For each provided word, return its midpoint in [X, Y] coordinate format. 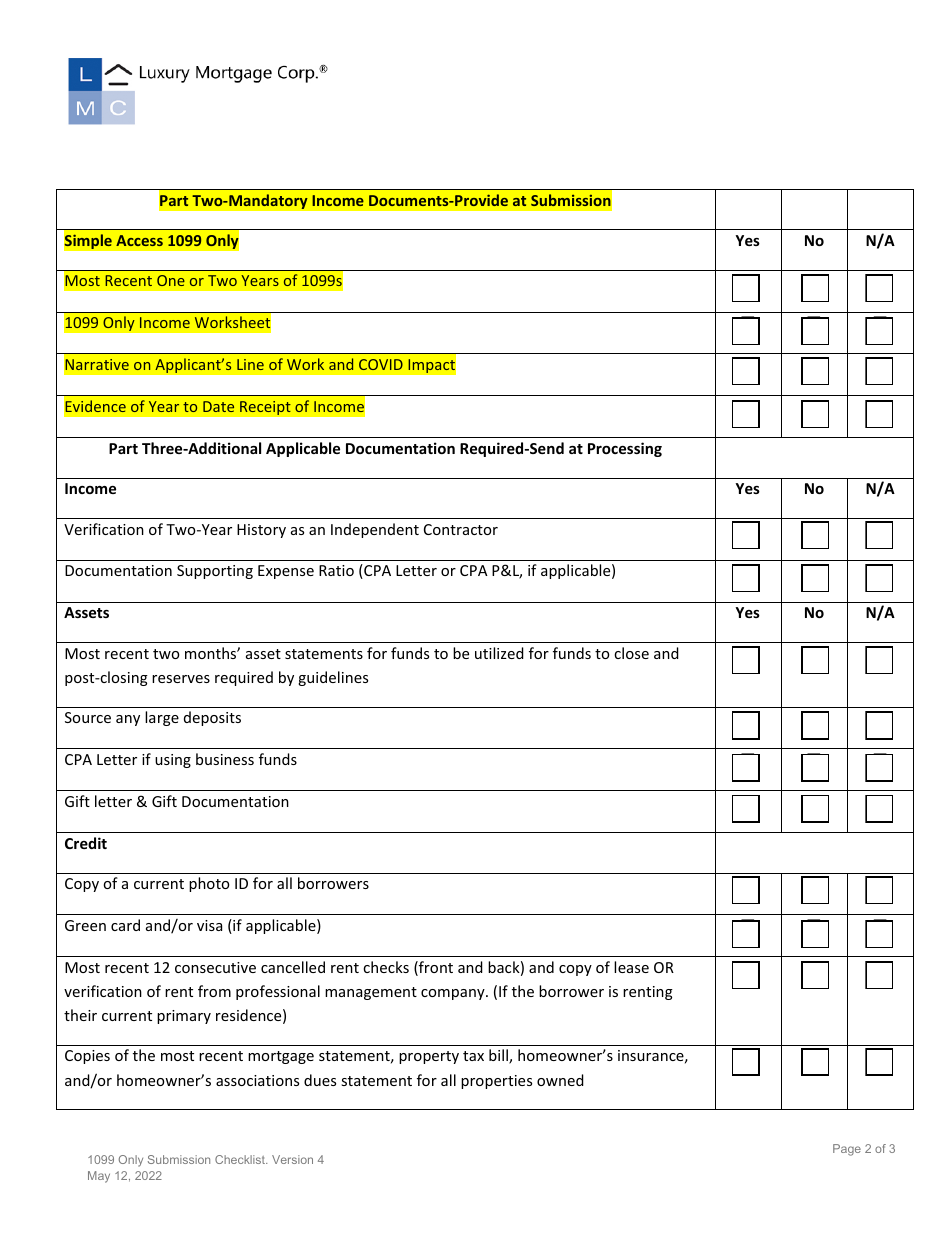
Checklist [241, 1159]
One [171, 280]
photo [209, 884]
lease [631, 967]
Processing [625, 449]
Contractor [461, 529]
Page [847, 1150]
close [631, 653]
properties [496, 1082]
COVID [381, 364]
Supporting [215, 572]
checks [386, 967]
